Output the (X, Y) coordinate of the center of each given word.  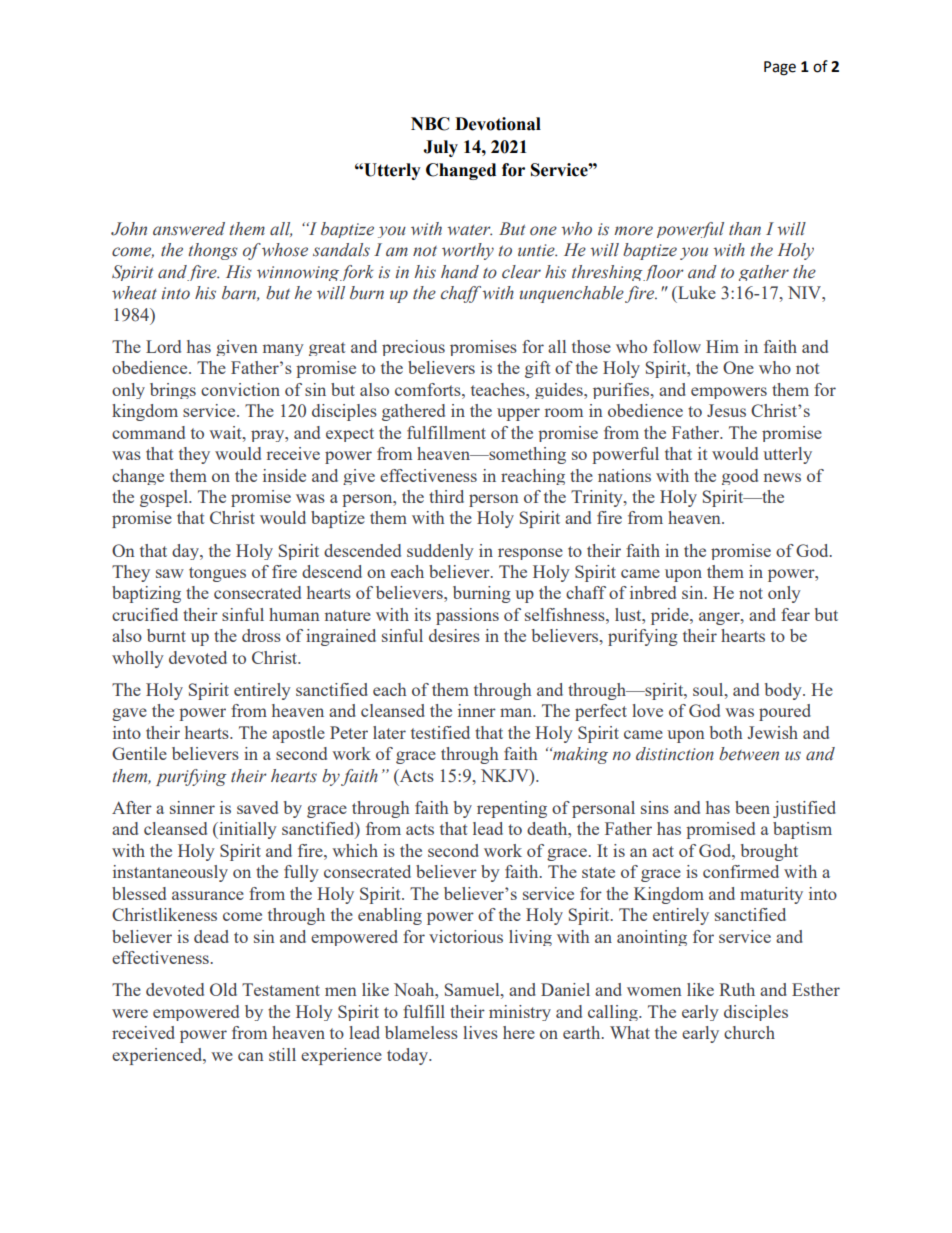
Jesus (726, 410)
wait (226, 432)
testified (440, 732)
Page (780, 68)
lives (480, 1032)
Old (223, 989)
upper (518, 414)
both (726, 732)
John (129, 229)
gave (129, 714)
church (749, 1032)
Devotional (498, 124)
